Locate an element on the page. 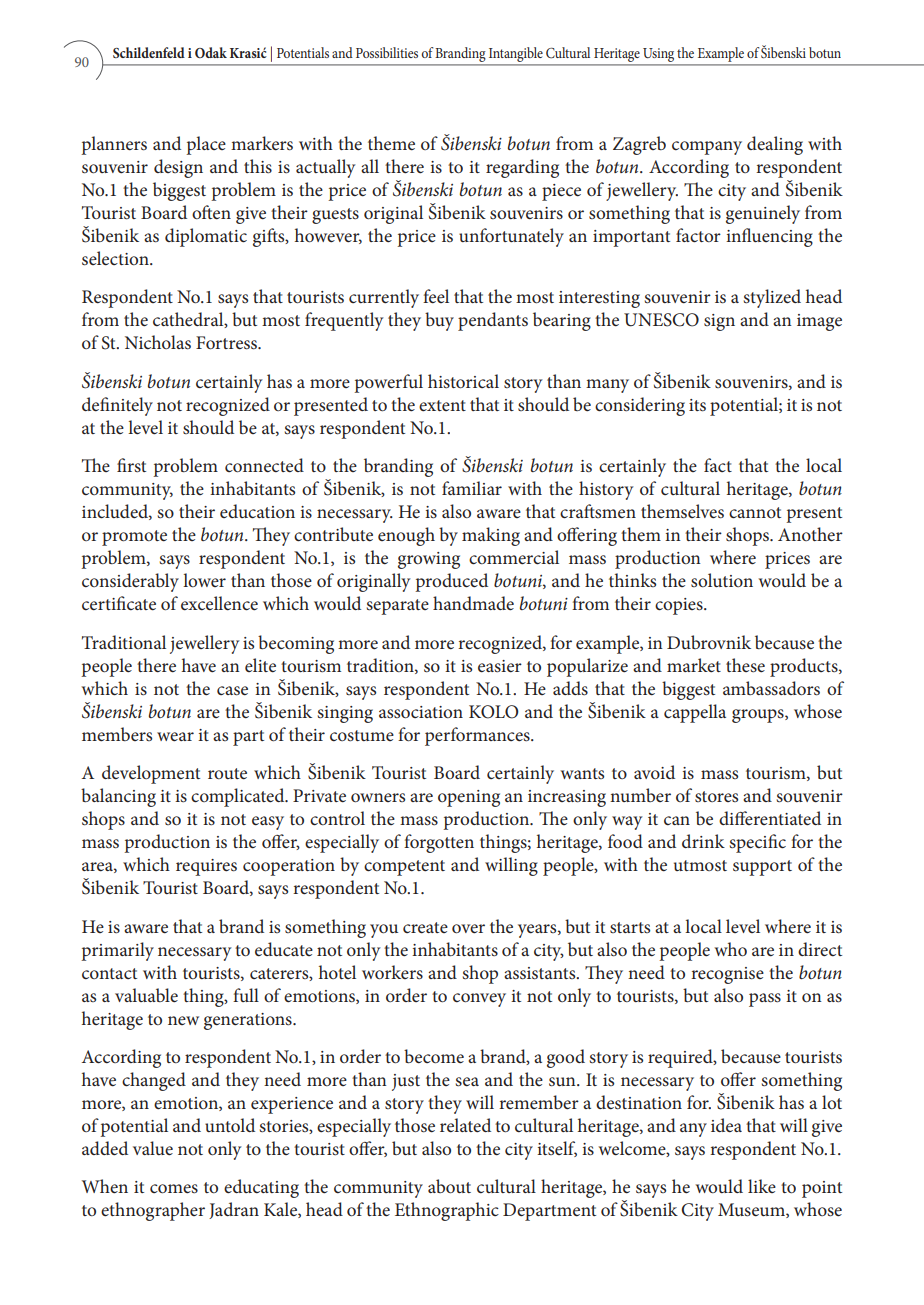  place is located at coordinates (206, 145).
